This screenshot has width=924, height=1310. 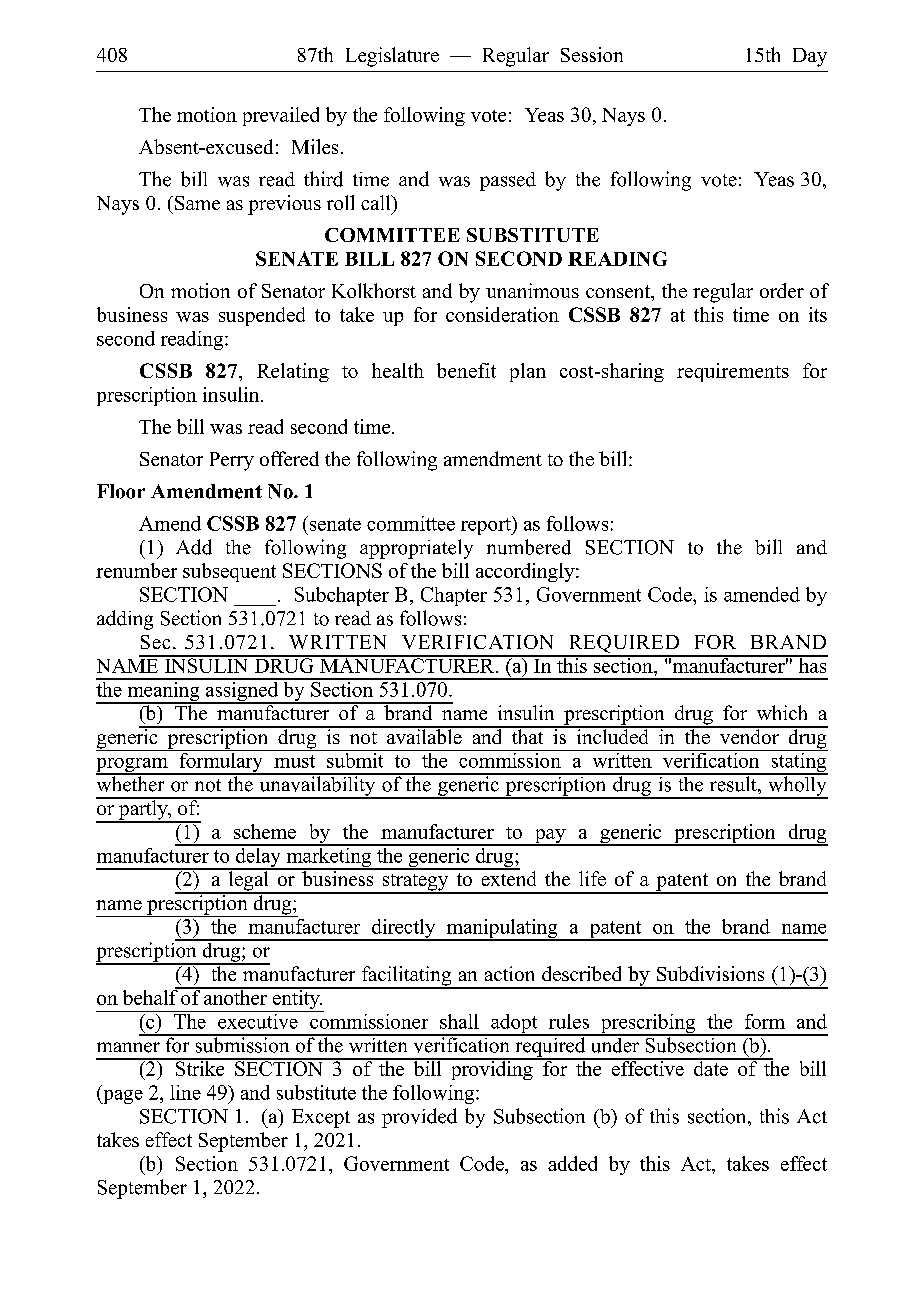 What do you see at coordinates (281, 116) in the screenshot?
I see `prevailed` at bounding box center [281, 116].
